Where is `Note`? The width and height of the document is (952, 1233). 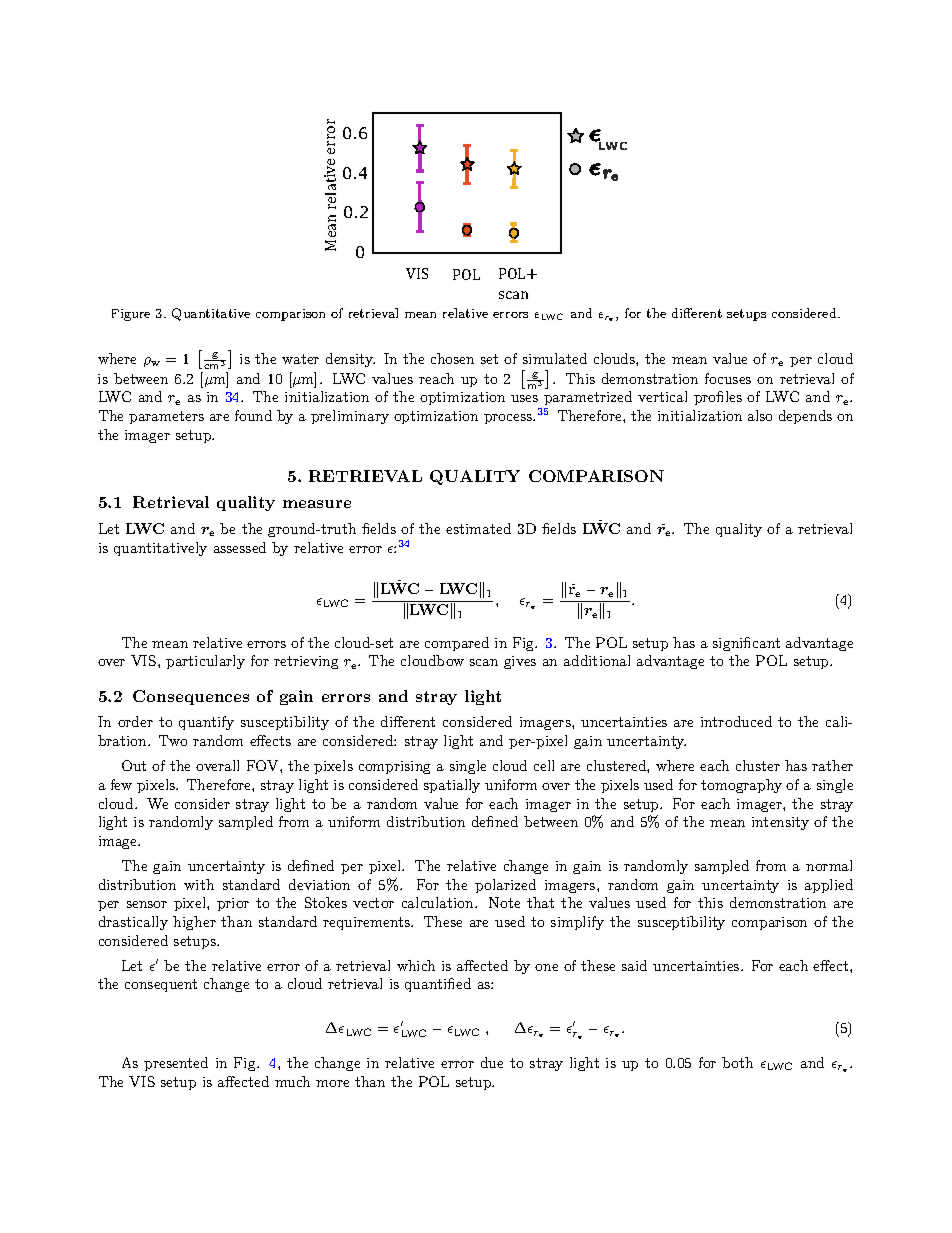
Note is located at coordinates (504, 902).
